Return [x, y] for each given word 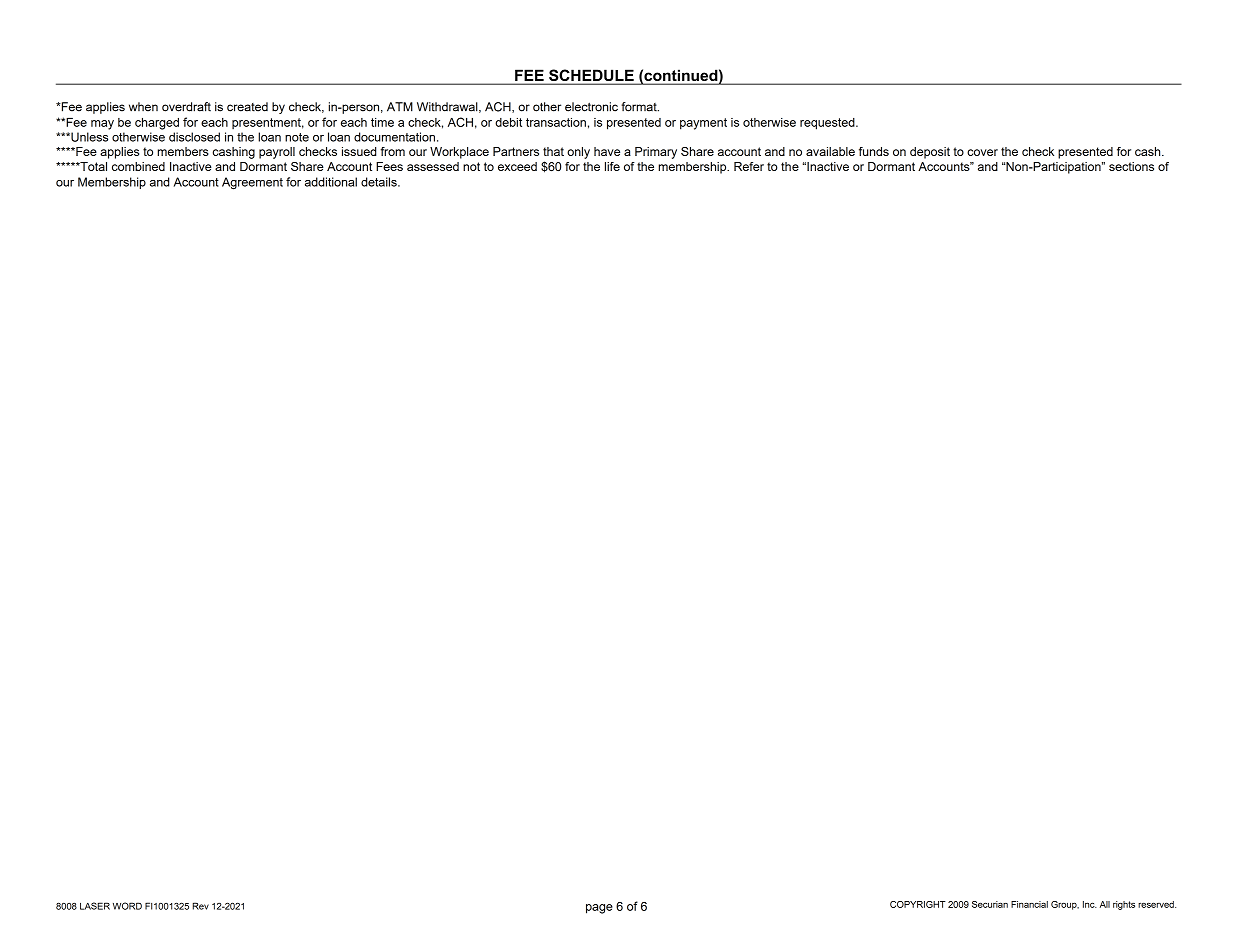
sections [1131, 166]
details [380, 182]
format [640, 107]
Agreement [252, 183]
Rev [201, 906]
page [599, 909]
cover [982, 152]
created [247, 107]
